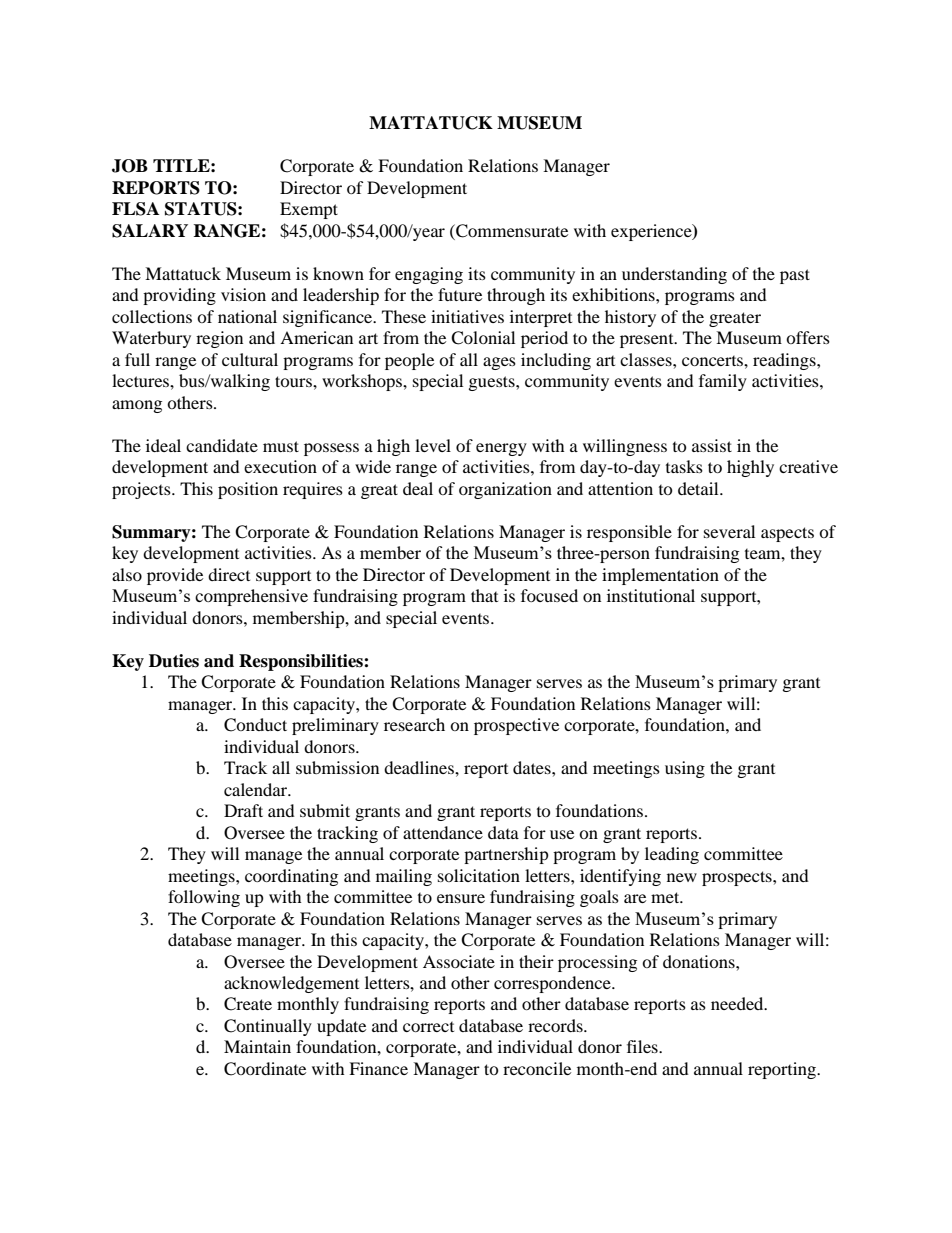  Describe the element at coordinates (222, 445) in the screenshot. I see `candidate` at that location.
